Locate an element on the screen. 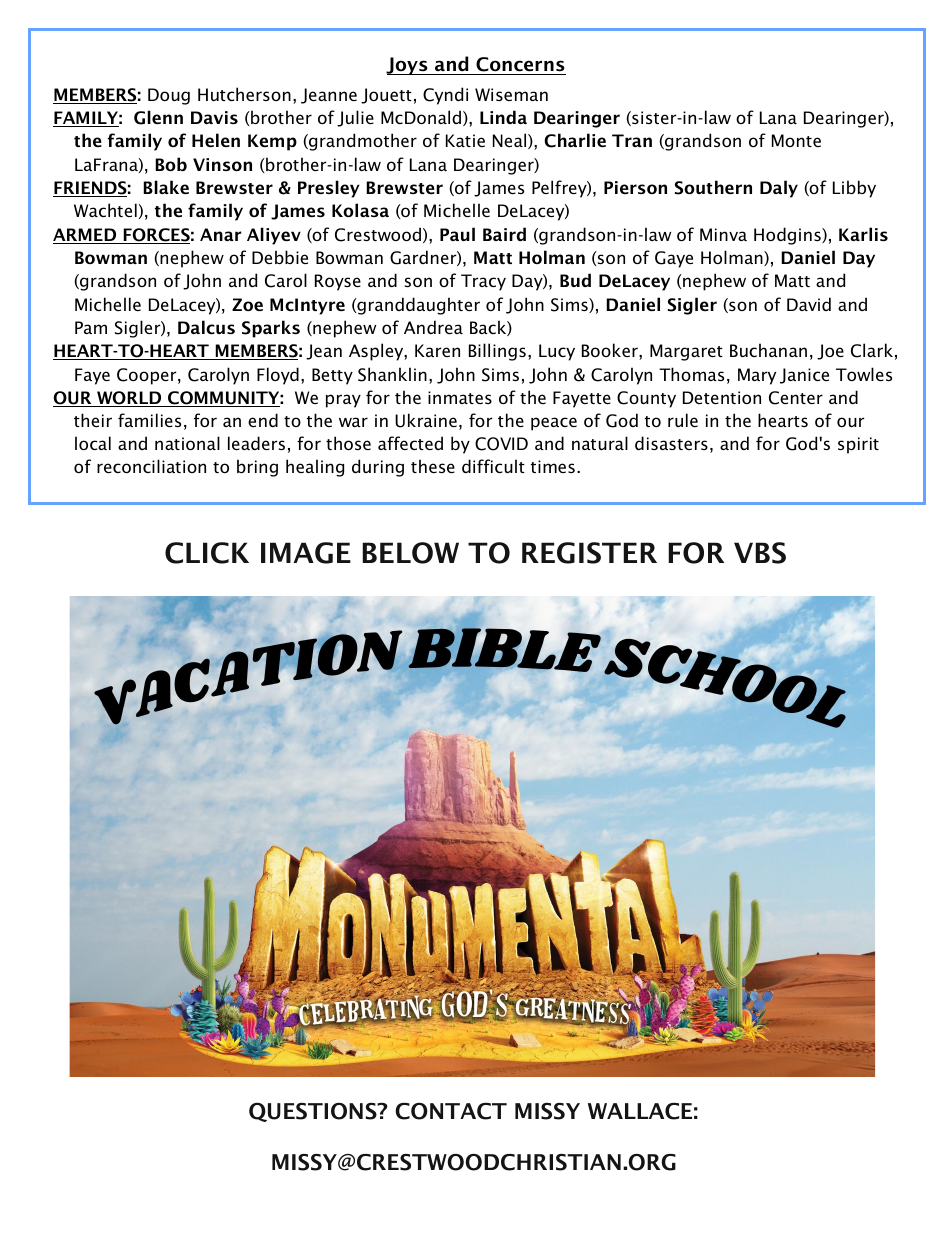 The image size is (952, 1233). BELOW is located at coordinates (410, 553).
